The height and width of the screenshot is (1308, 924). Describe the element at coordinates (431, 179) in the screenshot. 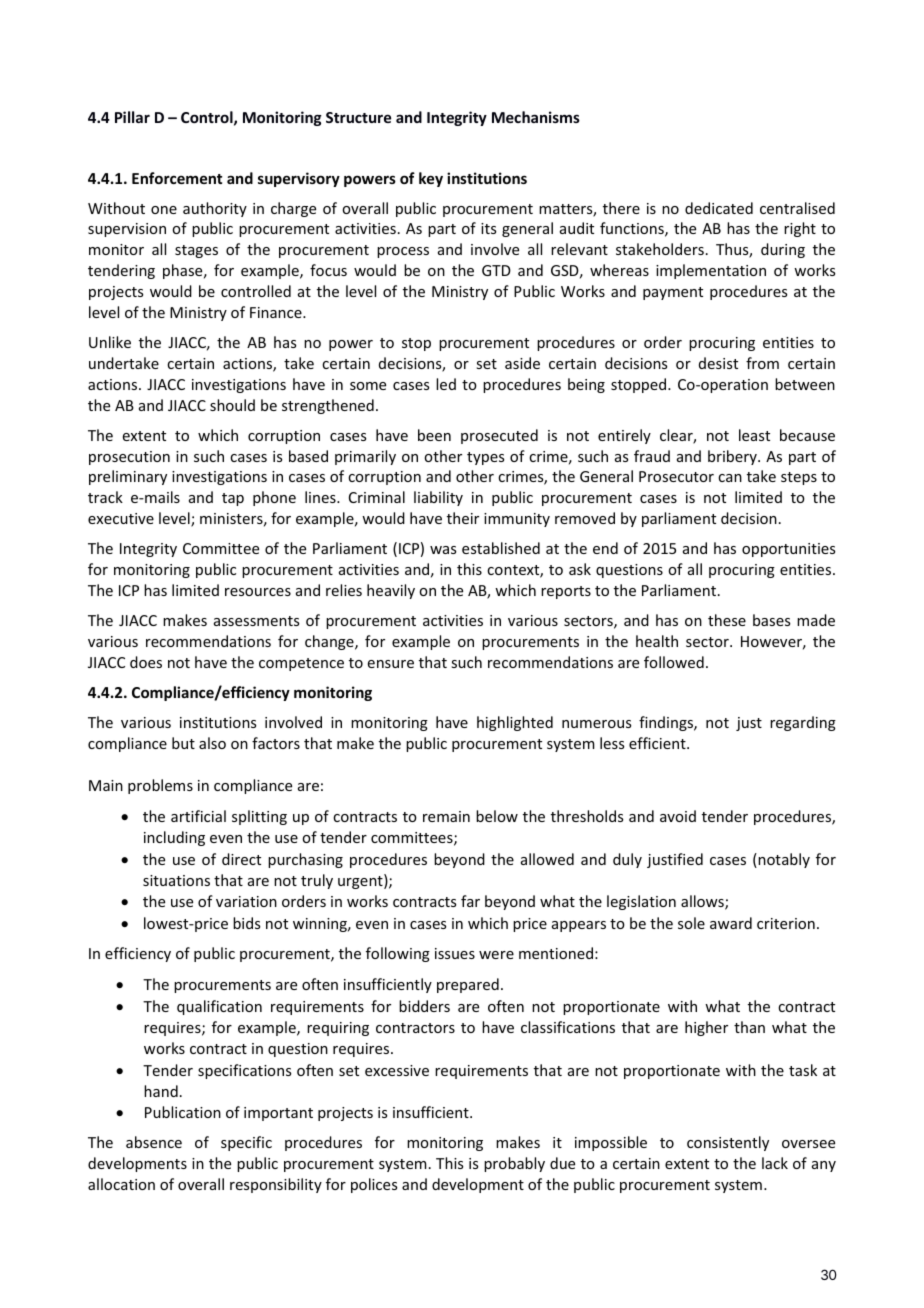

I see `key` at that location.
